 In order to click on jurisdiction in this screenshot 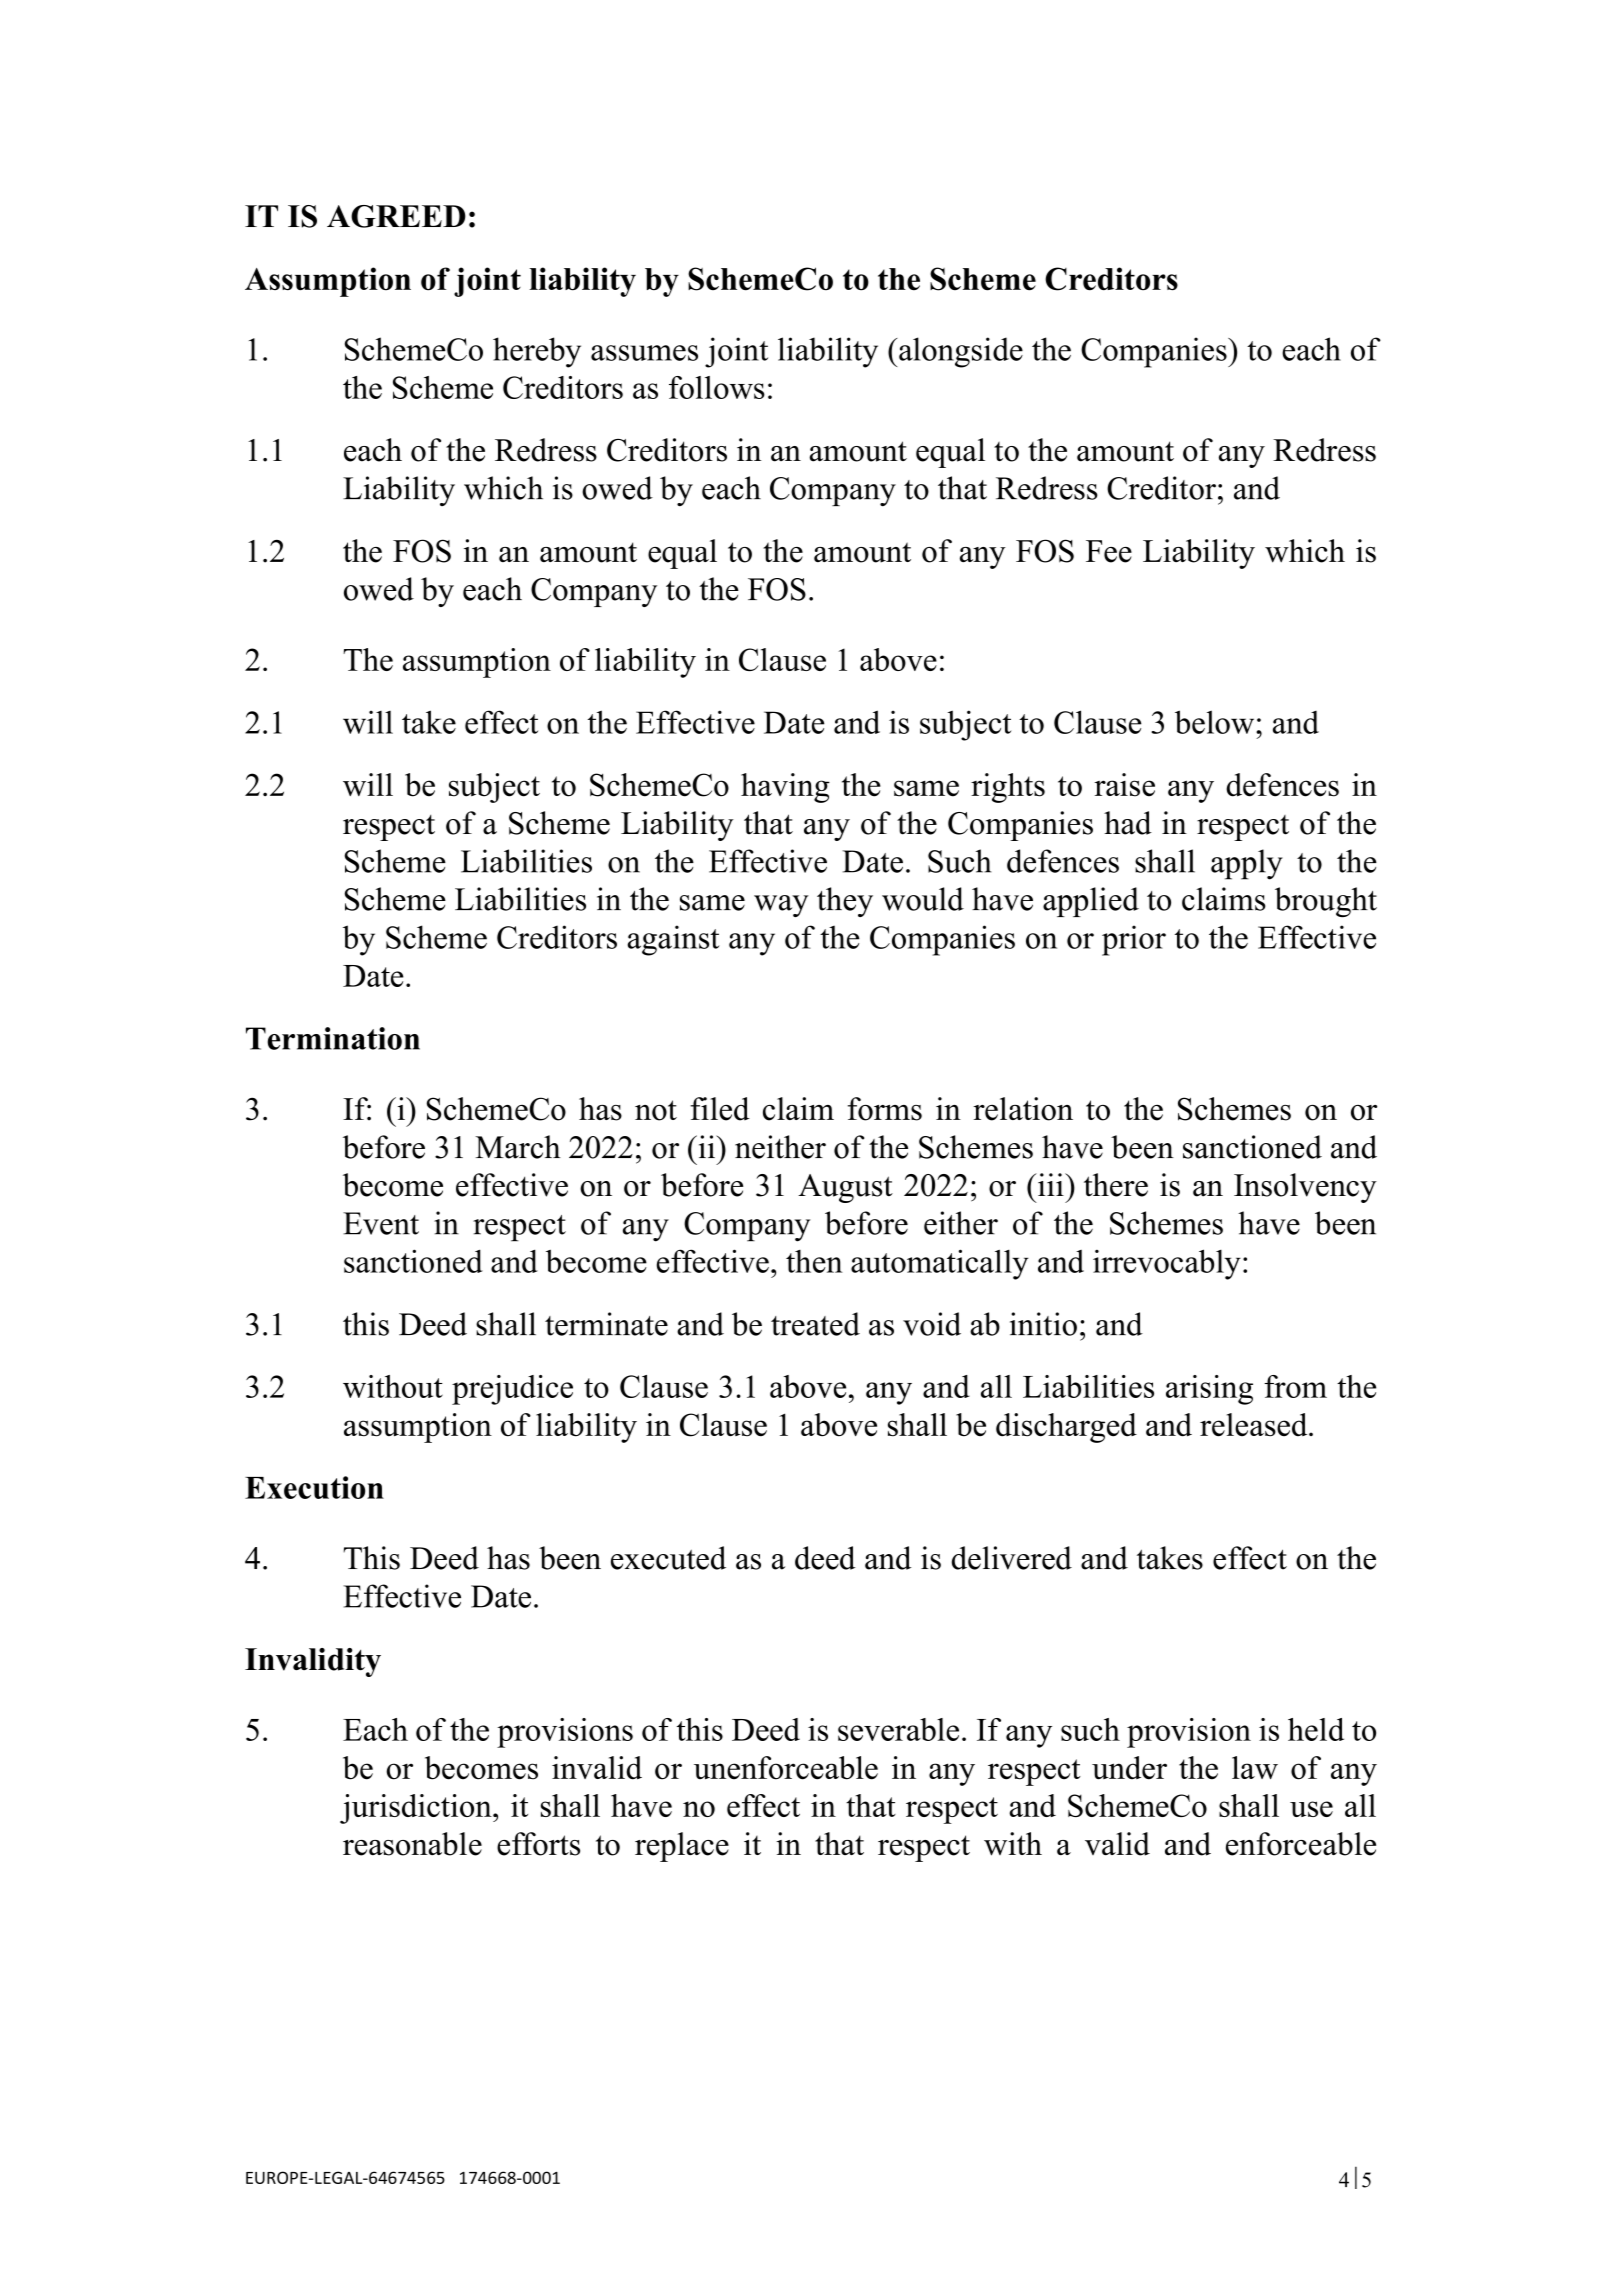, I will do `click(417, 1809)`.
